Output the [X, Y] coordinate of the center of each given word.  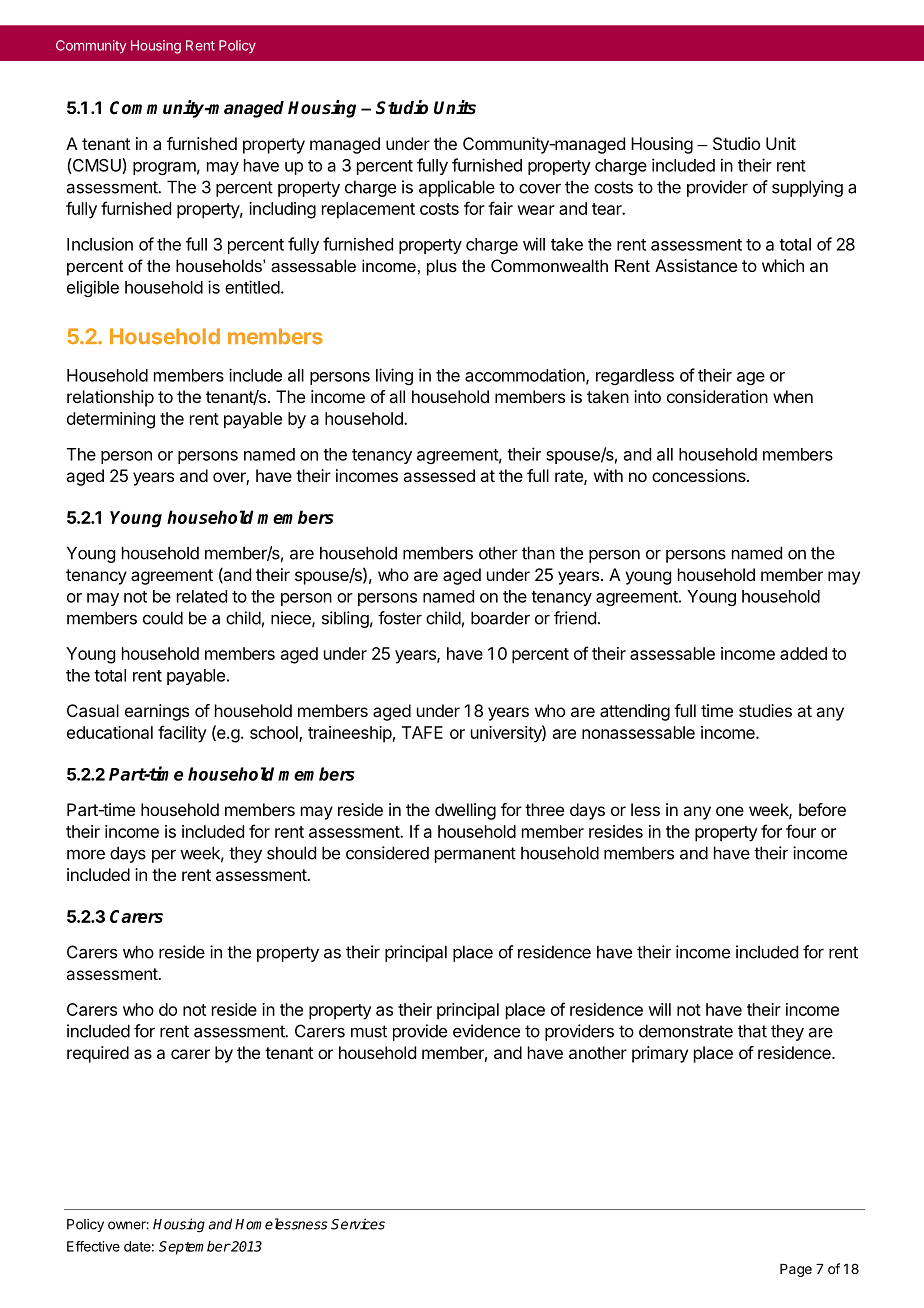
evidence [486, 1031]
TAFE [422, 732]
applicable [457, 188]
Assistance [696, 265]
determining [111, 420]
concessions [700, 475]
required [98, 1054]
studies [765, 710]
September [194, 1248]
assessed [439, 475]
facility [182, 734]
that [752, 1031]
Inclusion [100, 244]
